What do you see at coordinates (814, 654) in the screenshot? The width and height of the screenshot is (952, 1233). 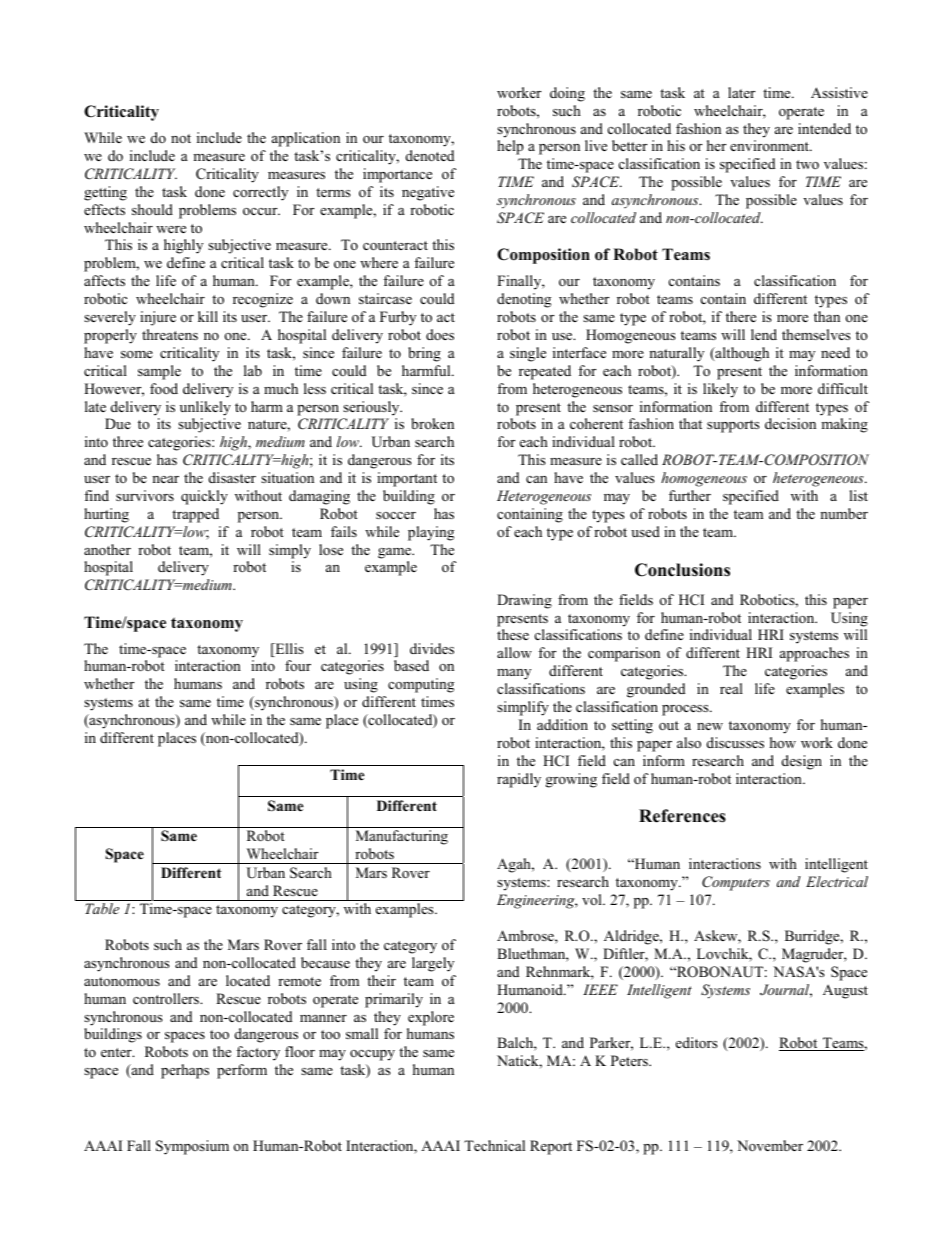 I see `approaches` at bounding box center [814, 654].
